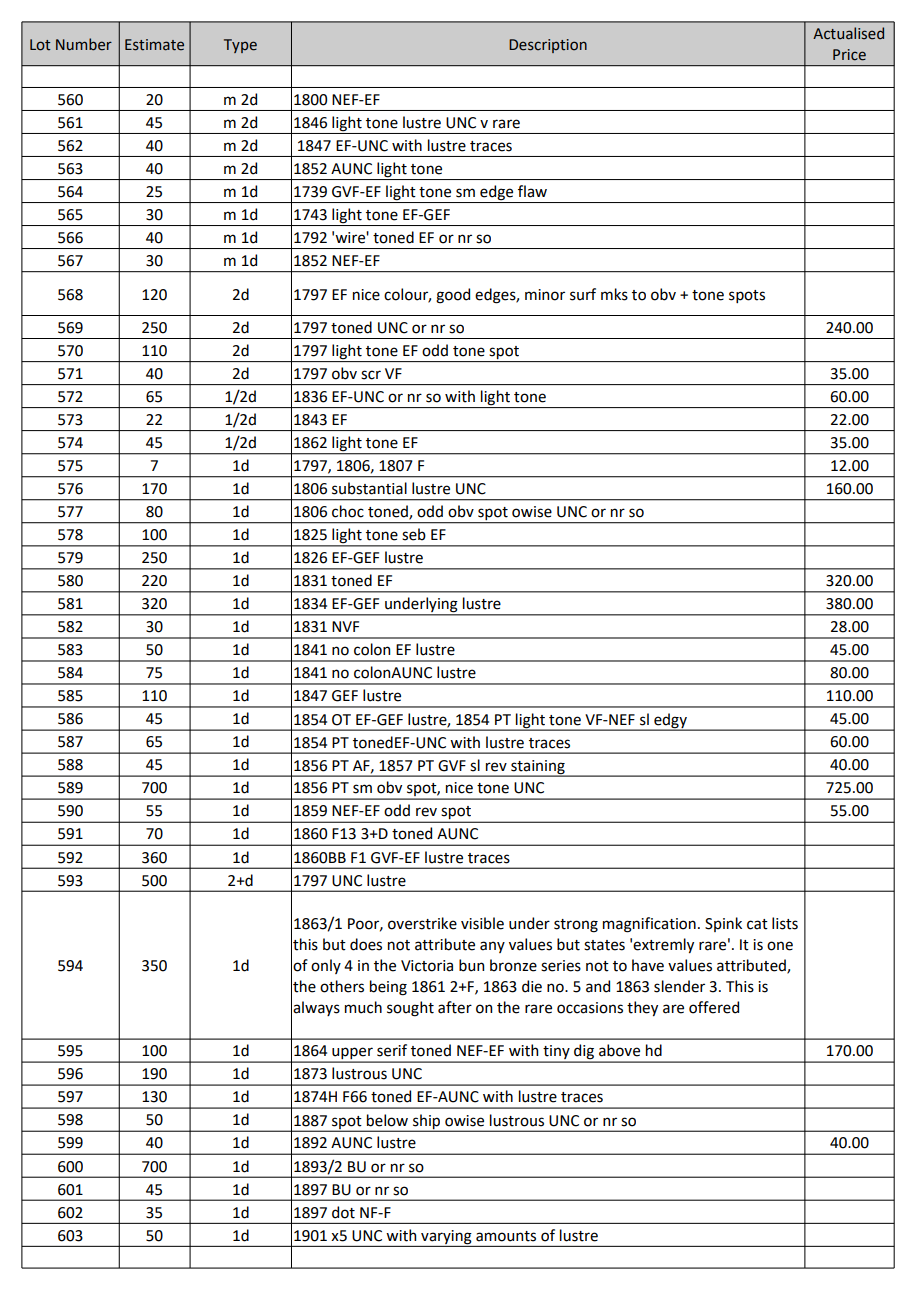 The image size is (924, 1308). Describe the element at coordinates (414, 534) in the screenshot. I see `seb` at that location.
